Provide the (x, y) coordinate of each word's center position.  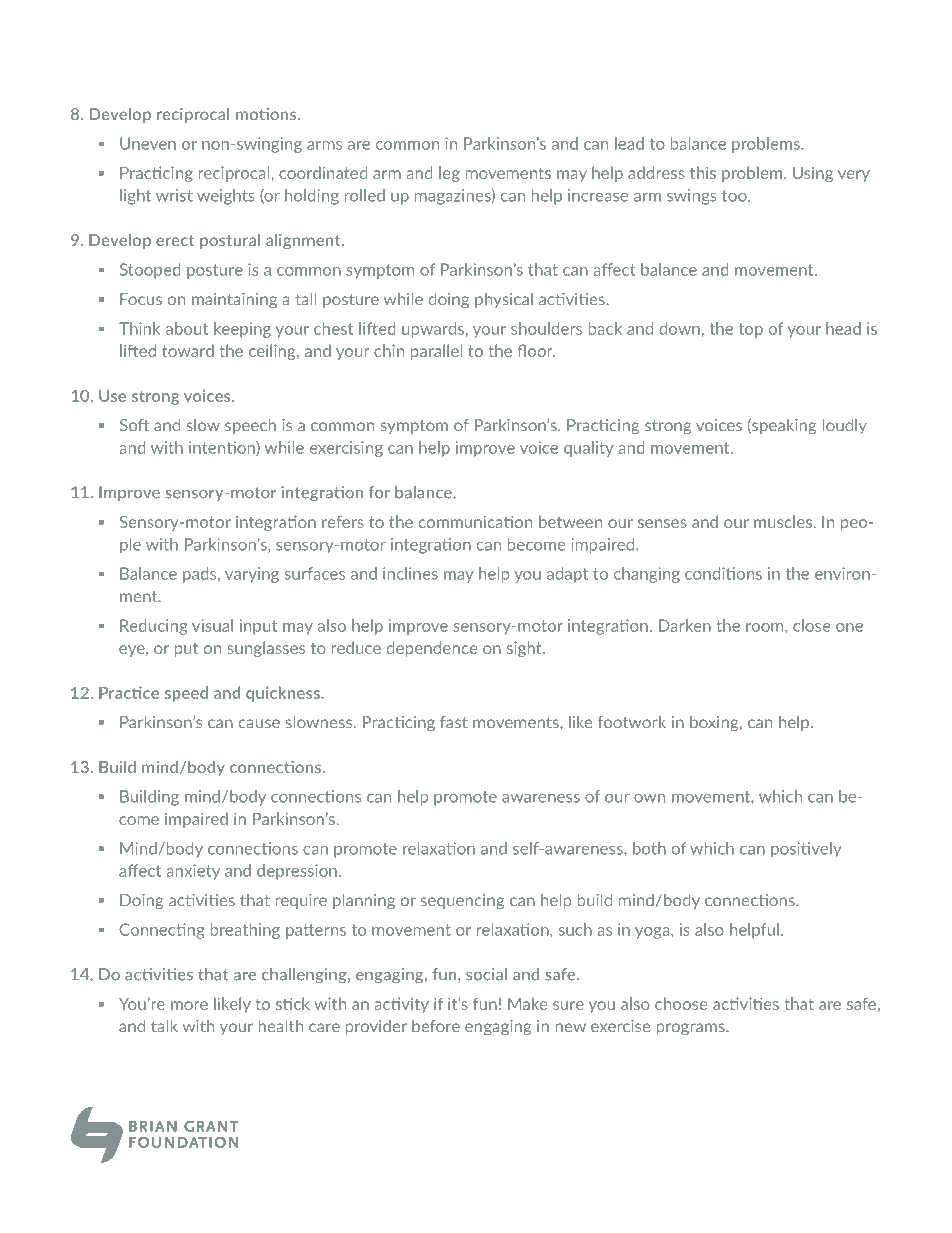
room (766, 627)
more (189, 1005)
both (649, 848)
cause (259, 724)
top (751, 330)
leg (449, 174)
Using (813, 174)
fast (454, 722)
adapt (567, 575)
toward (188, 350)
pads (201, 575)
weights (226, 197)
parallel (436, 352)
